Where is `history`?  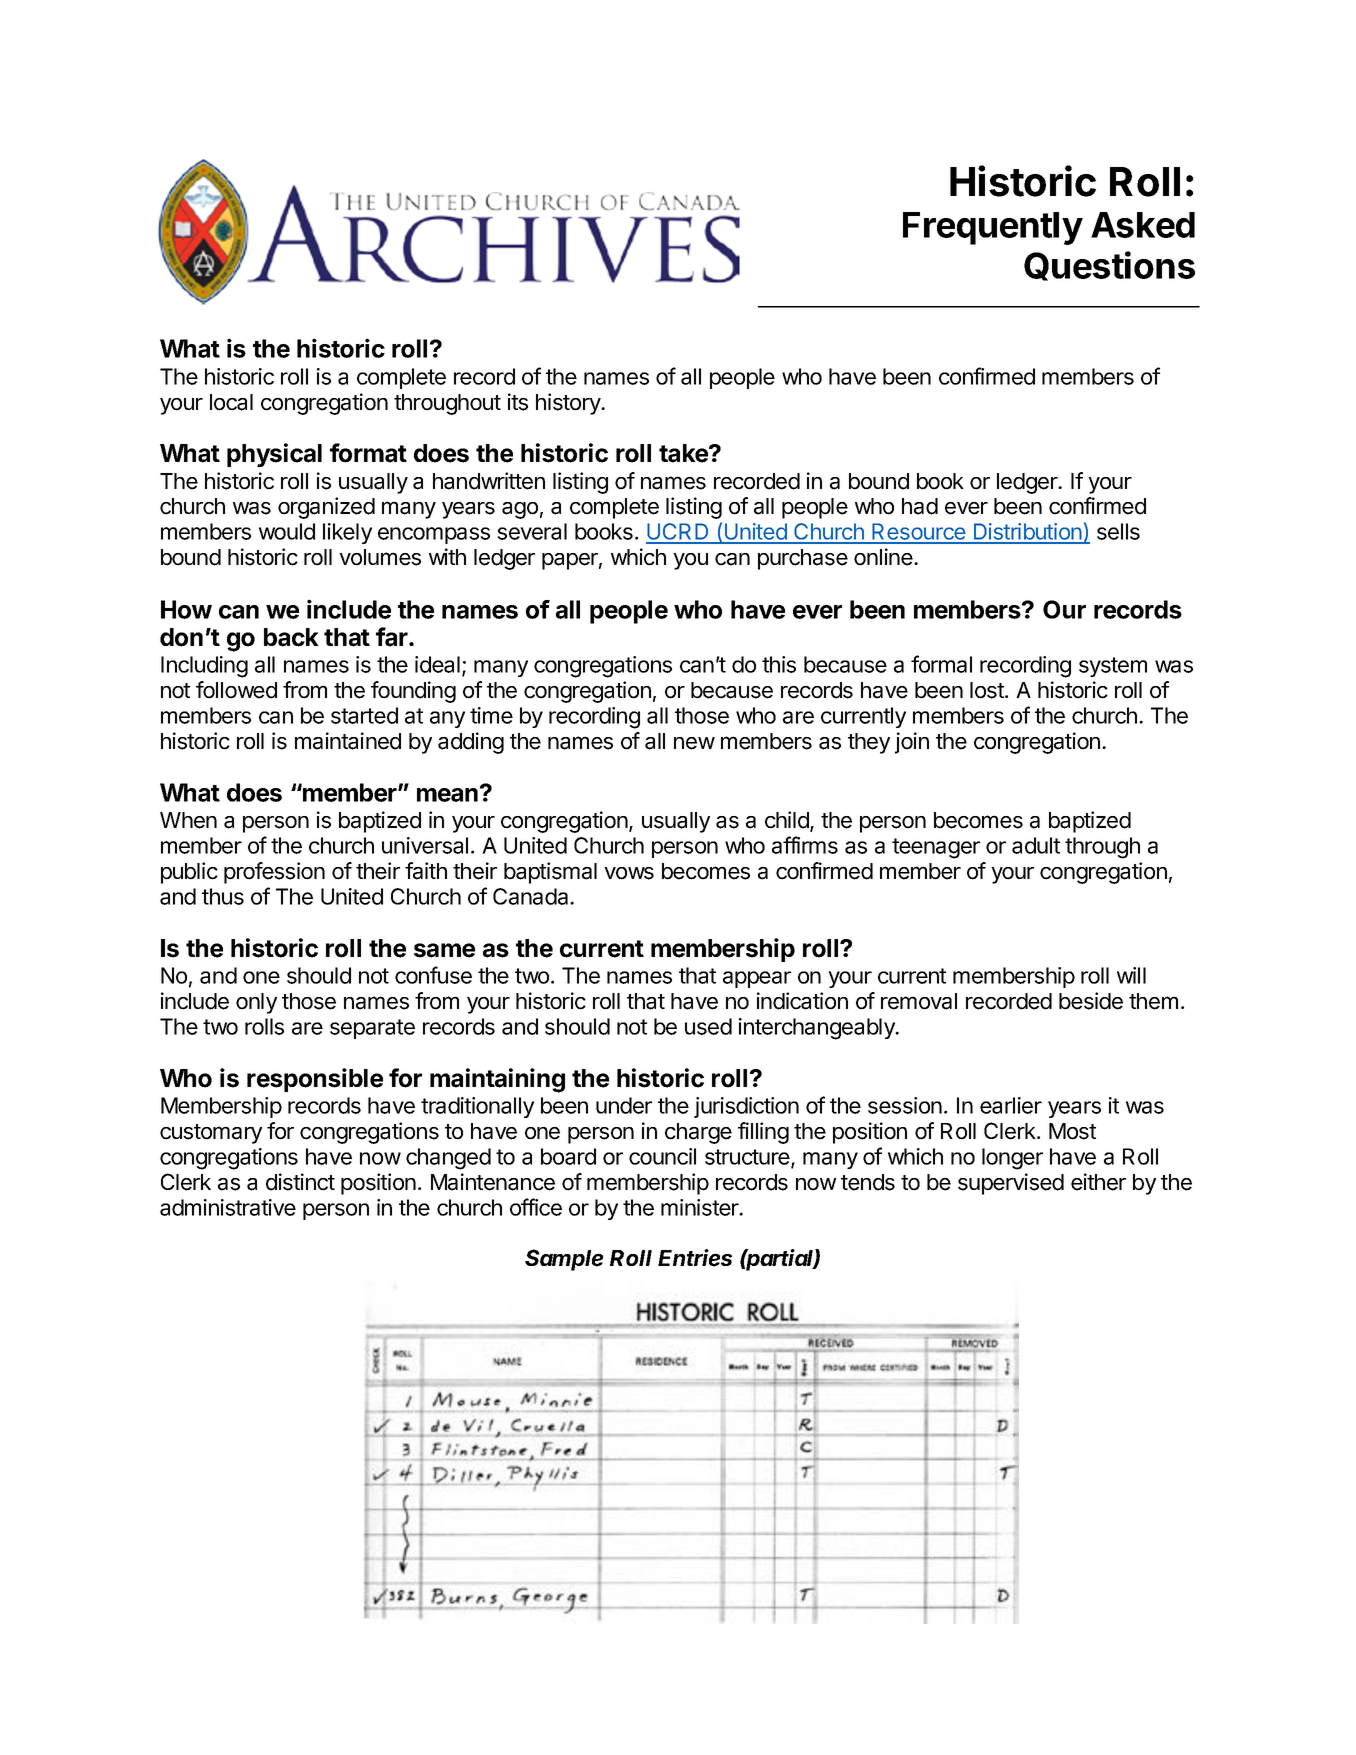
history is located at coordinates (569, 404).
